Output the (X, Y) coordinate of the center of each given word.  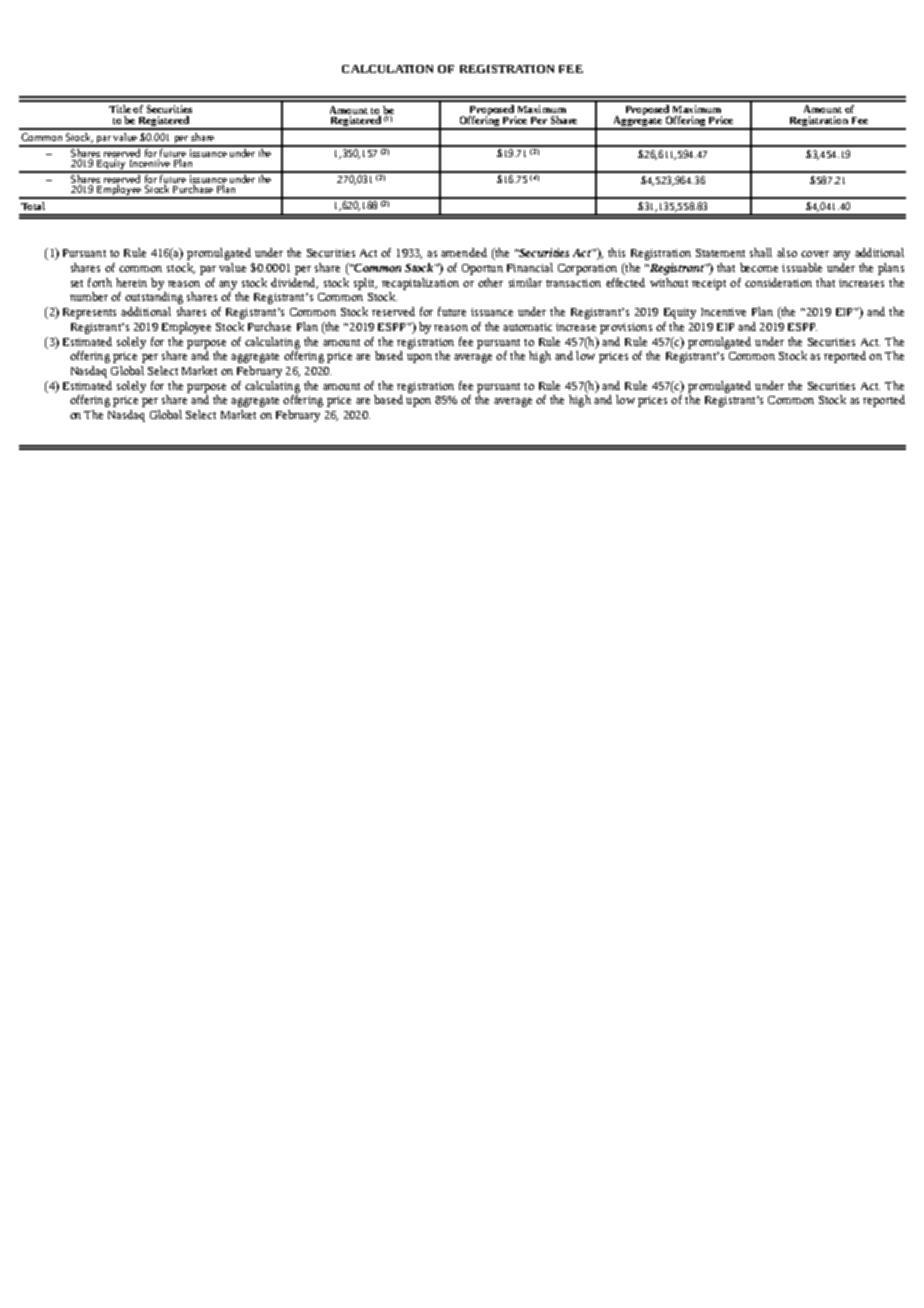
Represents (89, 313)
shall (761, 252)
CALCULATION (387, 69)
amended (464, 252)
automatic (527, 327)
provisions (626, 328)
